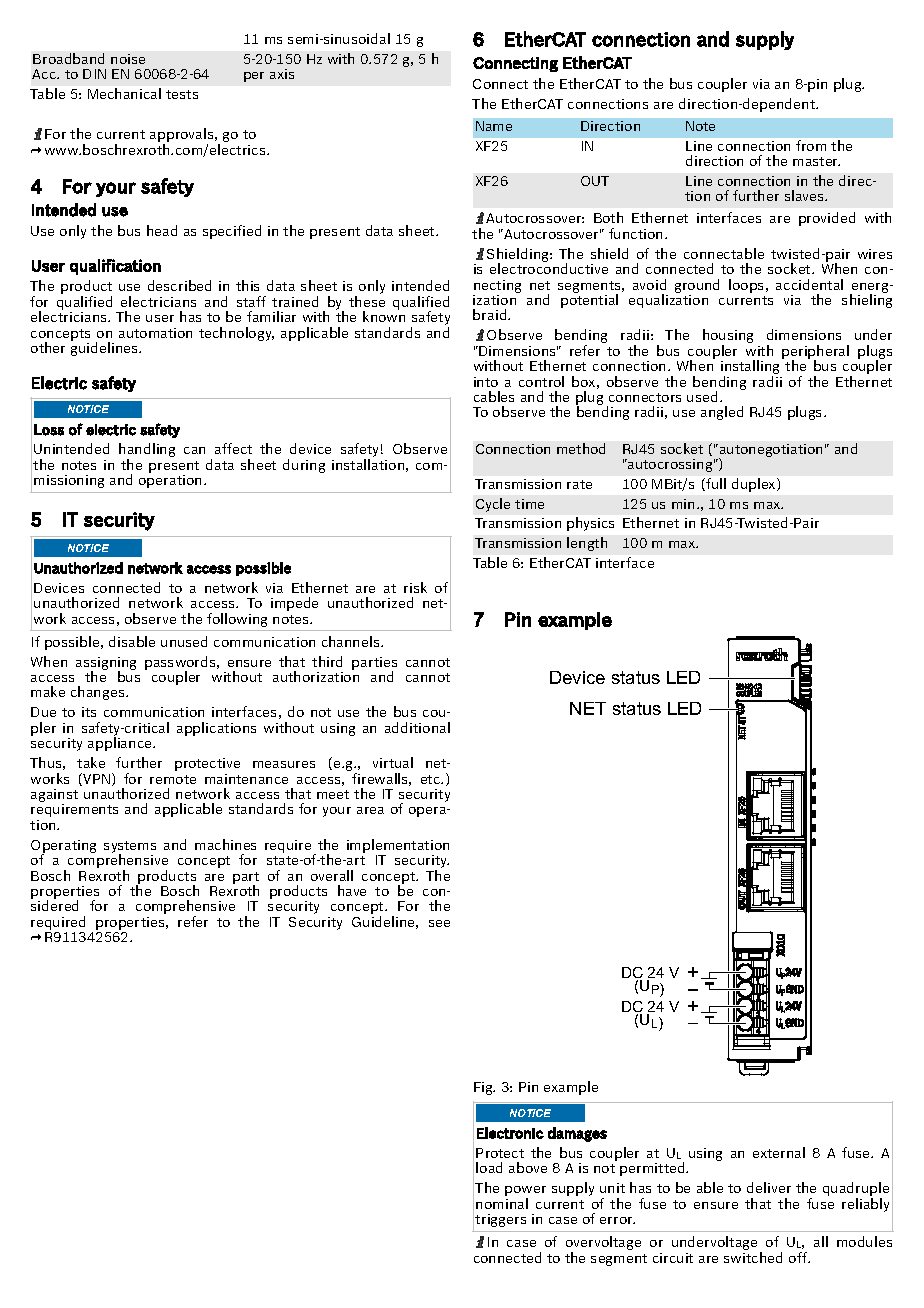 The image size is (924, 1308). I want to click on load, so click(489, 1167).
